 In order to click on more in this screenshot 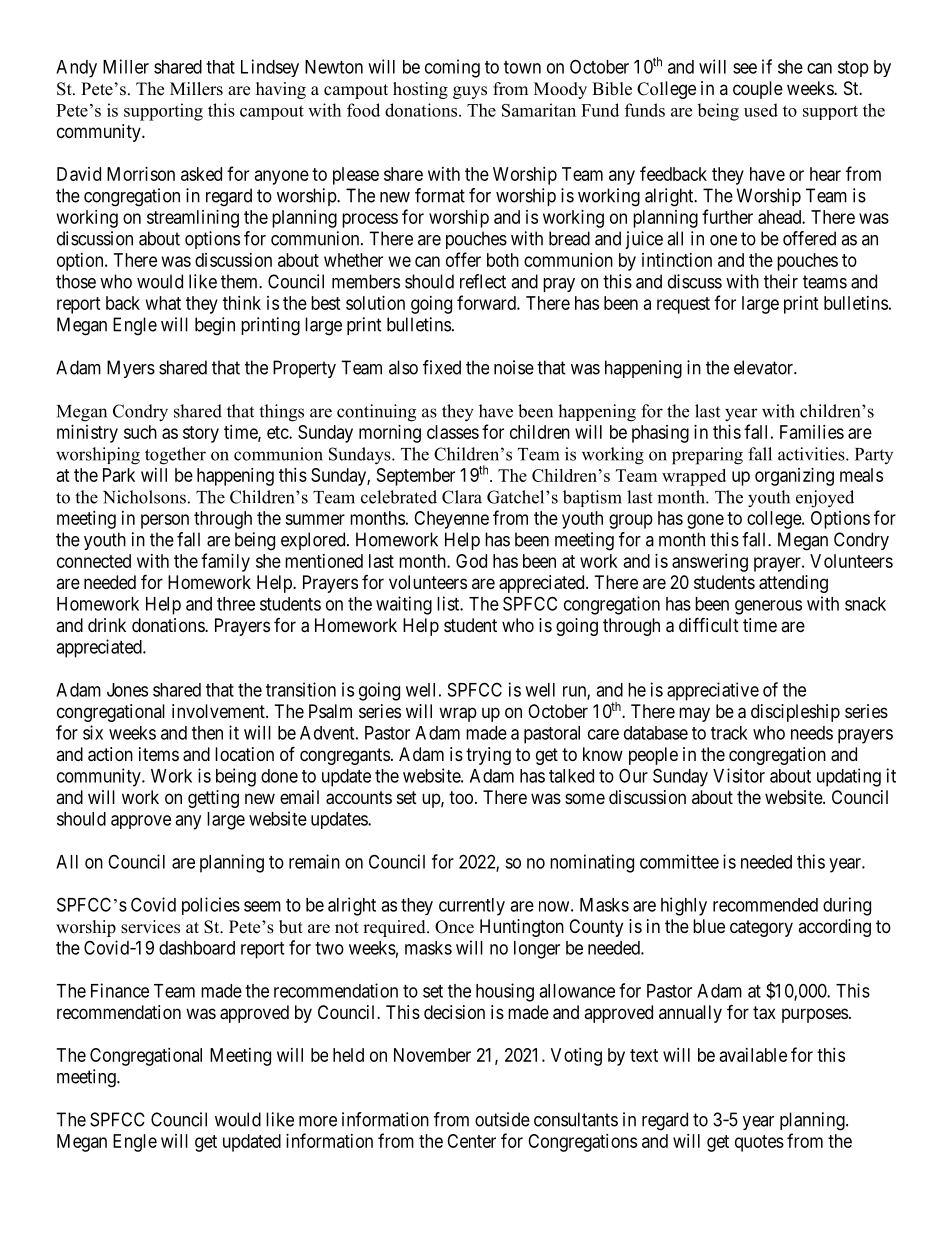, I will do `click(318, 1121)`.
